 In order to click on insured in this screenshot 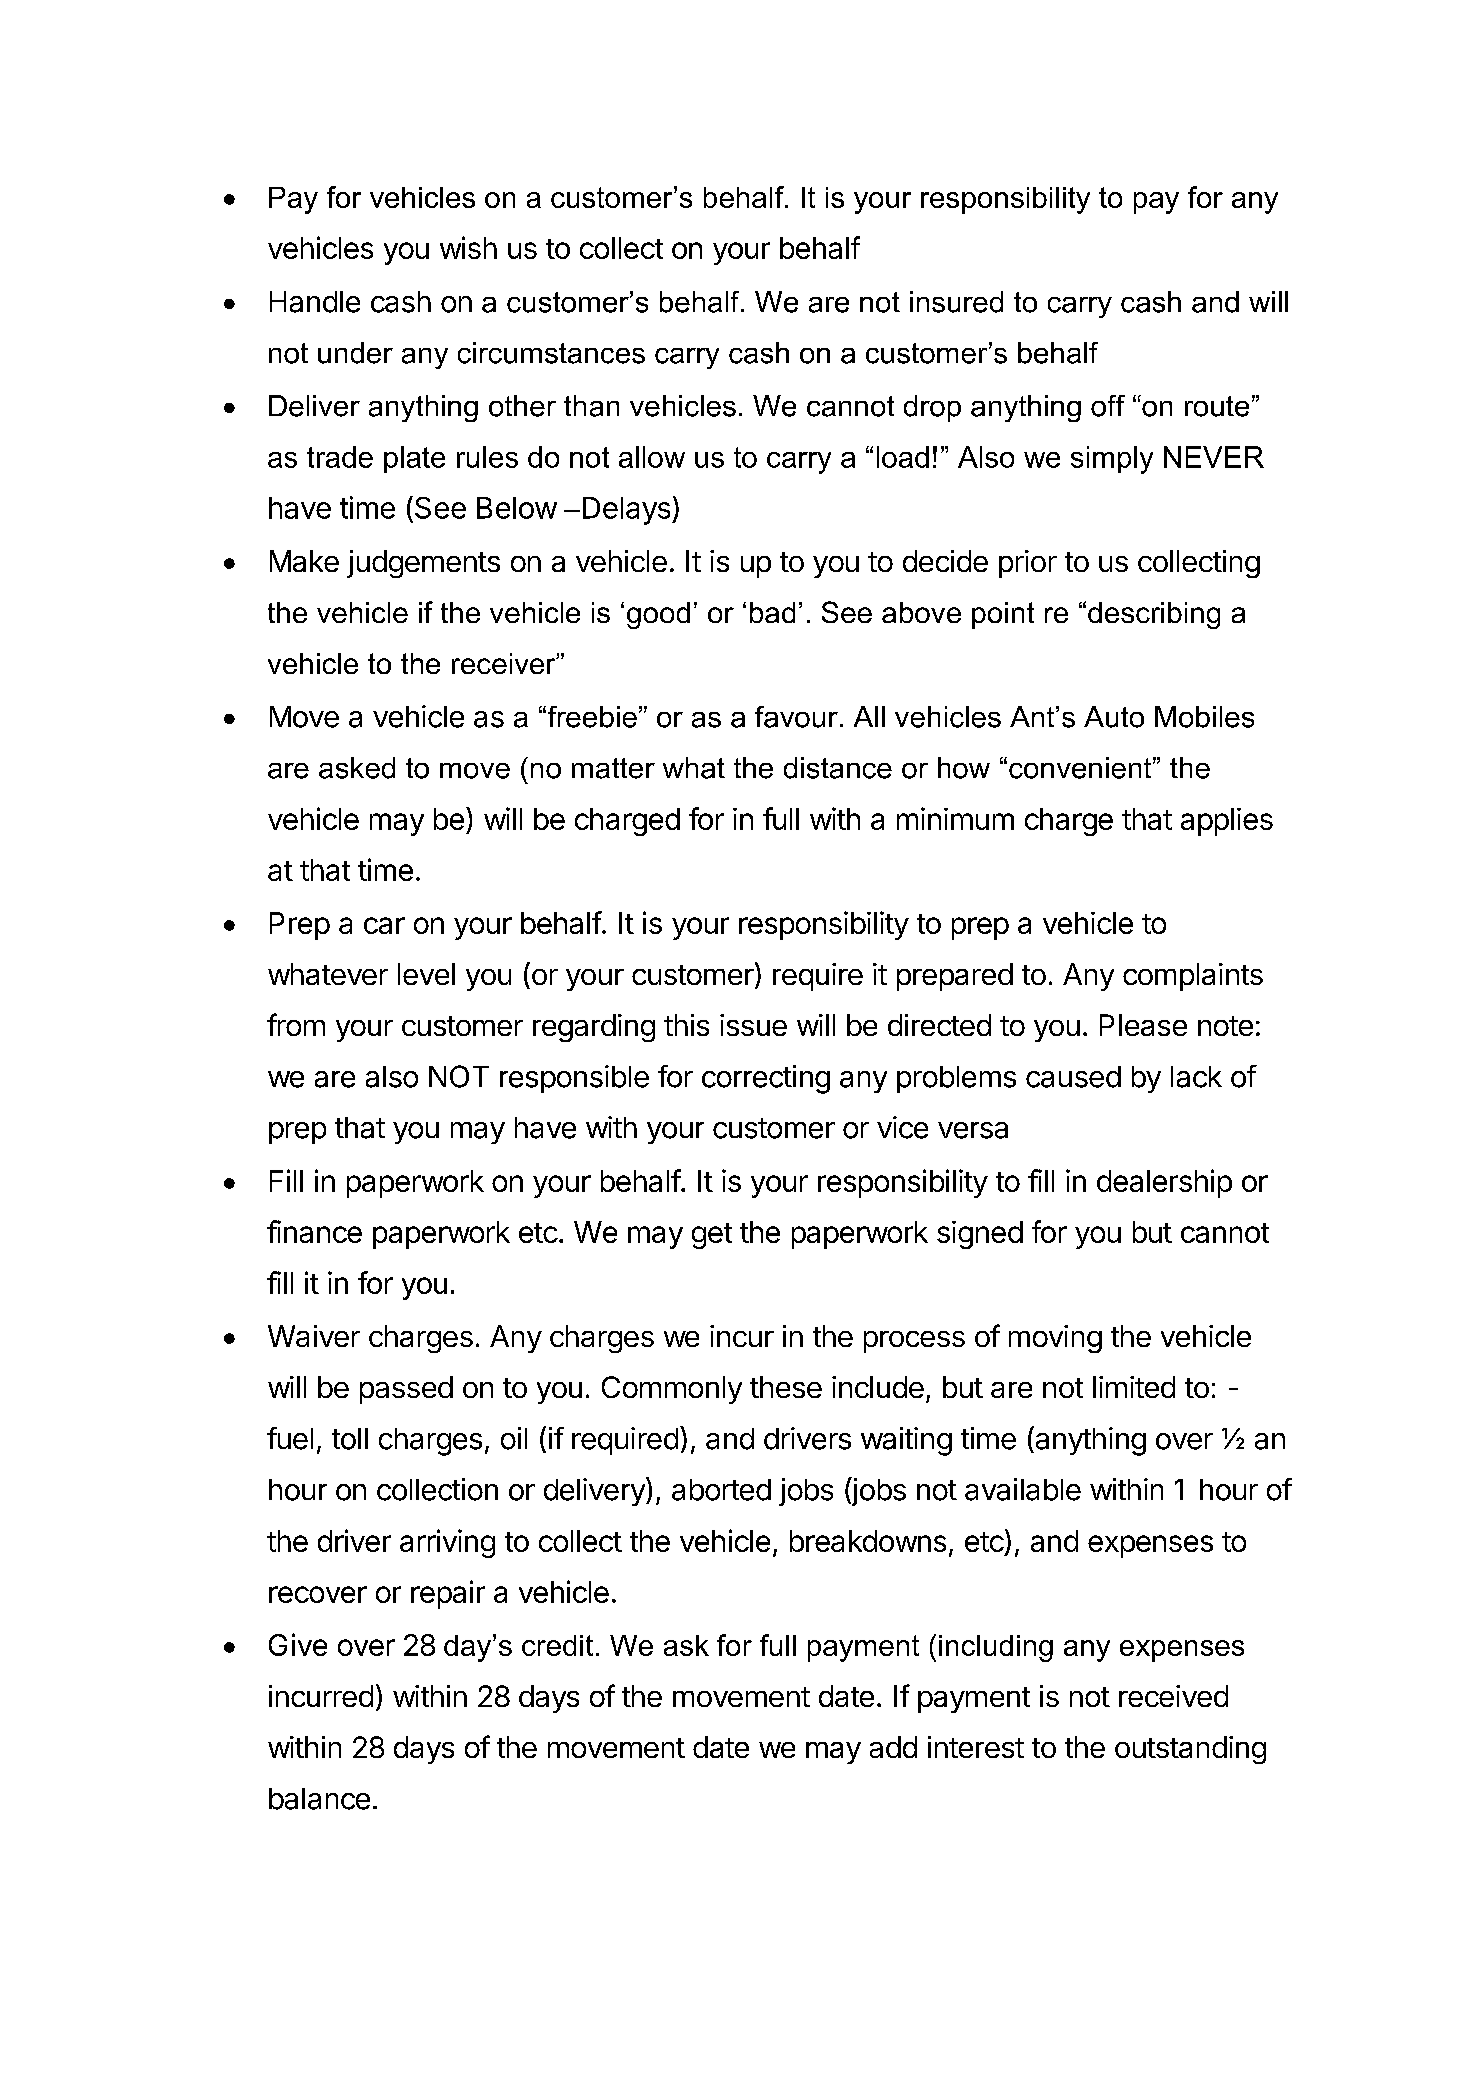, I will do `click(956, 302)`.
